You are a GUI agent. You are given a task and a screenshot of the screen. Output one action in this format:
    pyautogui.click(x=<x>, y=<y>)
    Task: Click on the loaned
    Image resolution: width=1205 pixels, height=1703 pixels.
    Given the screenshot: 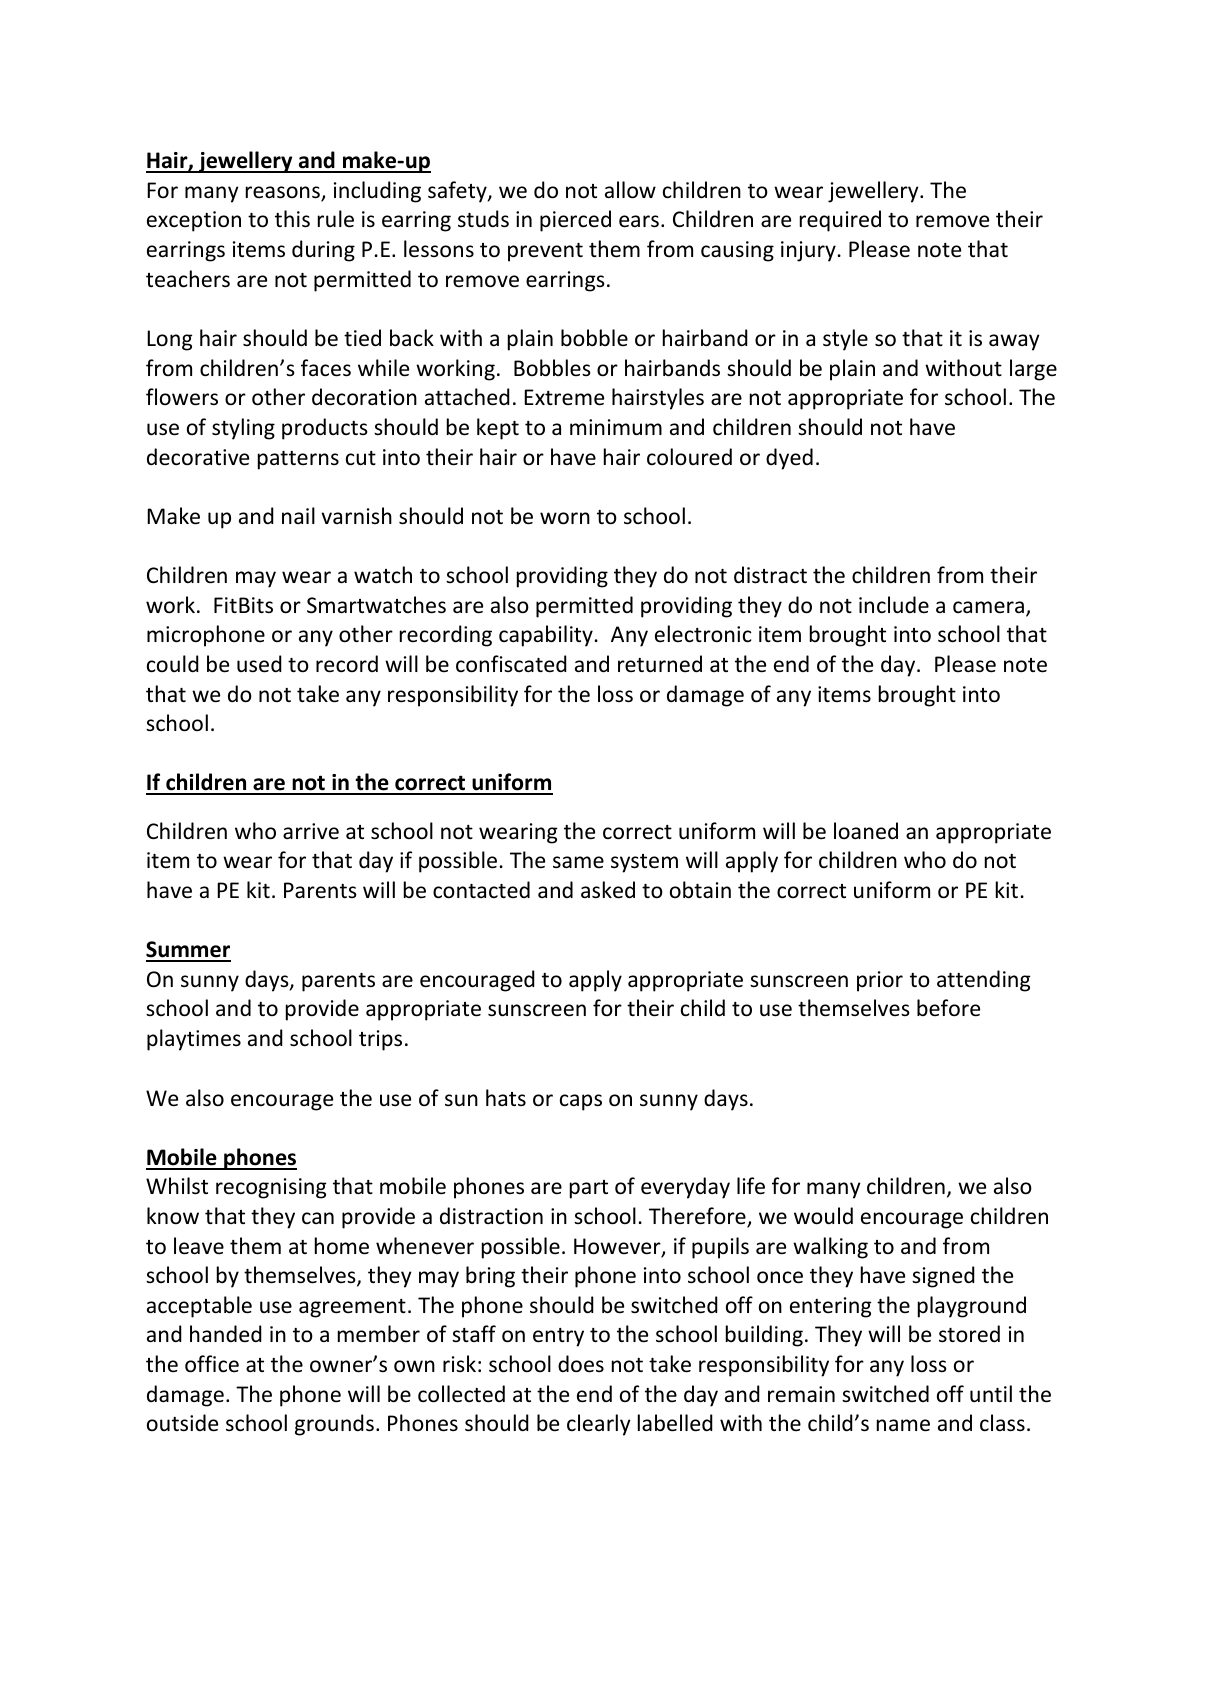 What is the action you would take?
    pyautogui.click(x=866, y=831)
